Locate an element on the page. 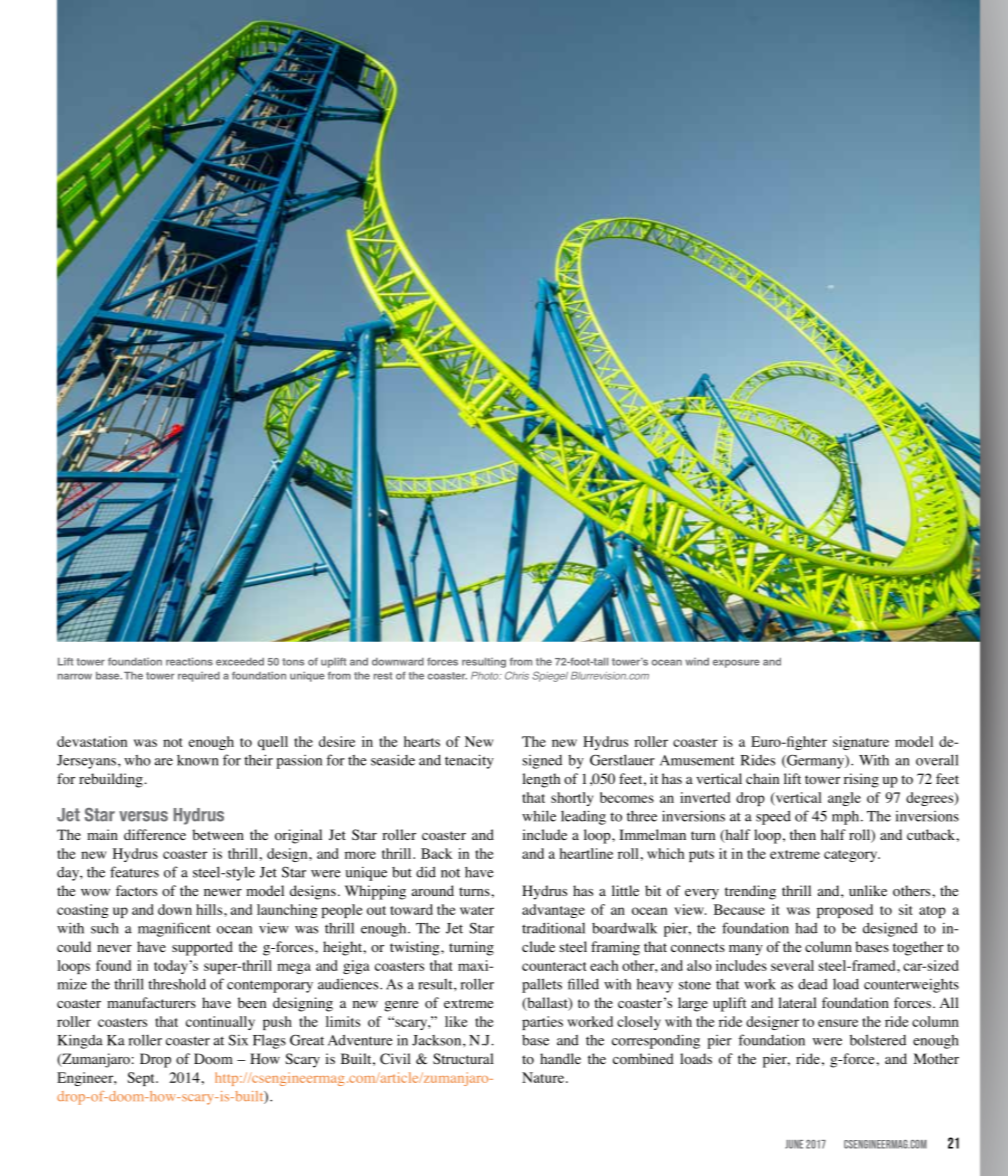  Sept is located at coordinates (142, 1079).
